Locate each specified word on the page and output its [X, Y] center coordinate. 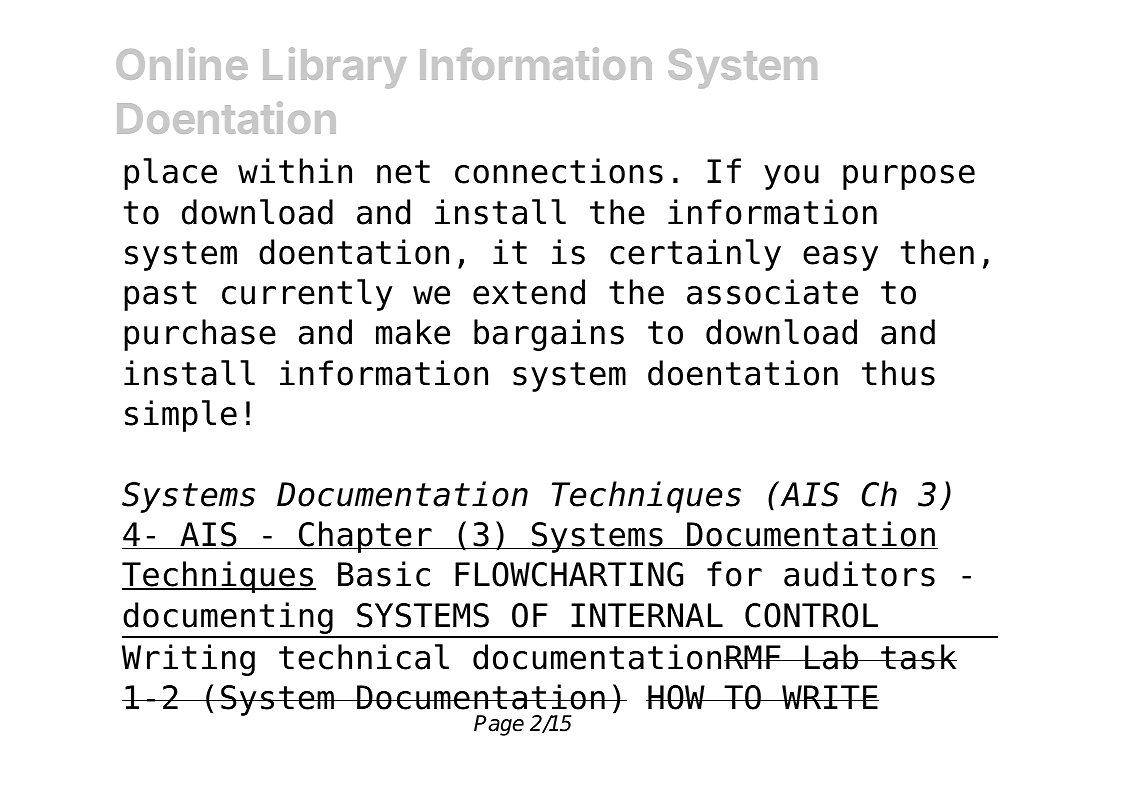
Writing [188, 660]
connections [559, 171]
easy [840, 258]
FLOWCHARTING [569, 574]
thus [898, 373]
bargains [549, 335]
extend [529, 292]
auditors [859, 574]
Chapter [365, 537]
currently [307, 295]
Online [182, 63]
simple [181, 416]
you [791, 177]
